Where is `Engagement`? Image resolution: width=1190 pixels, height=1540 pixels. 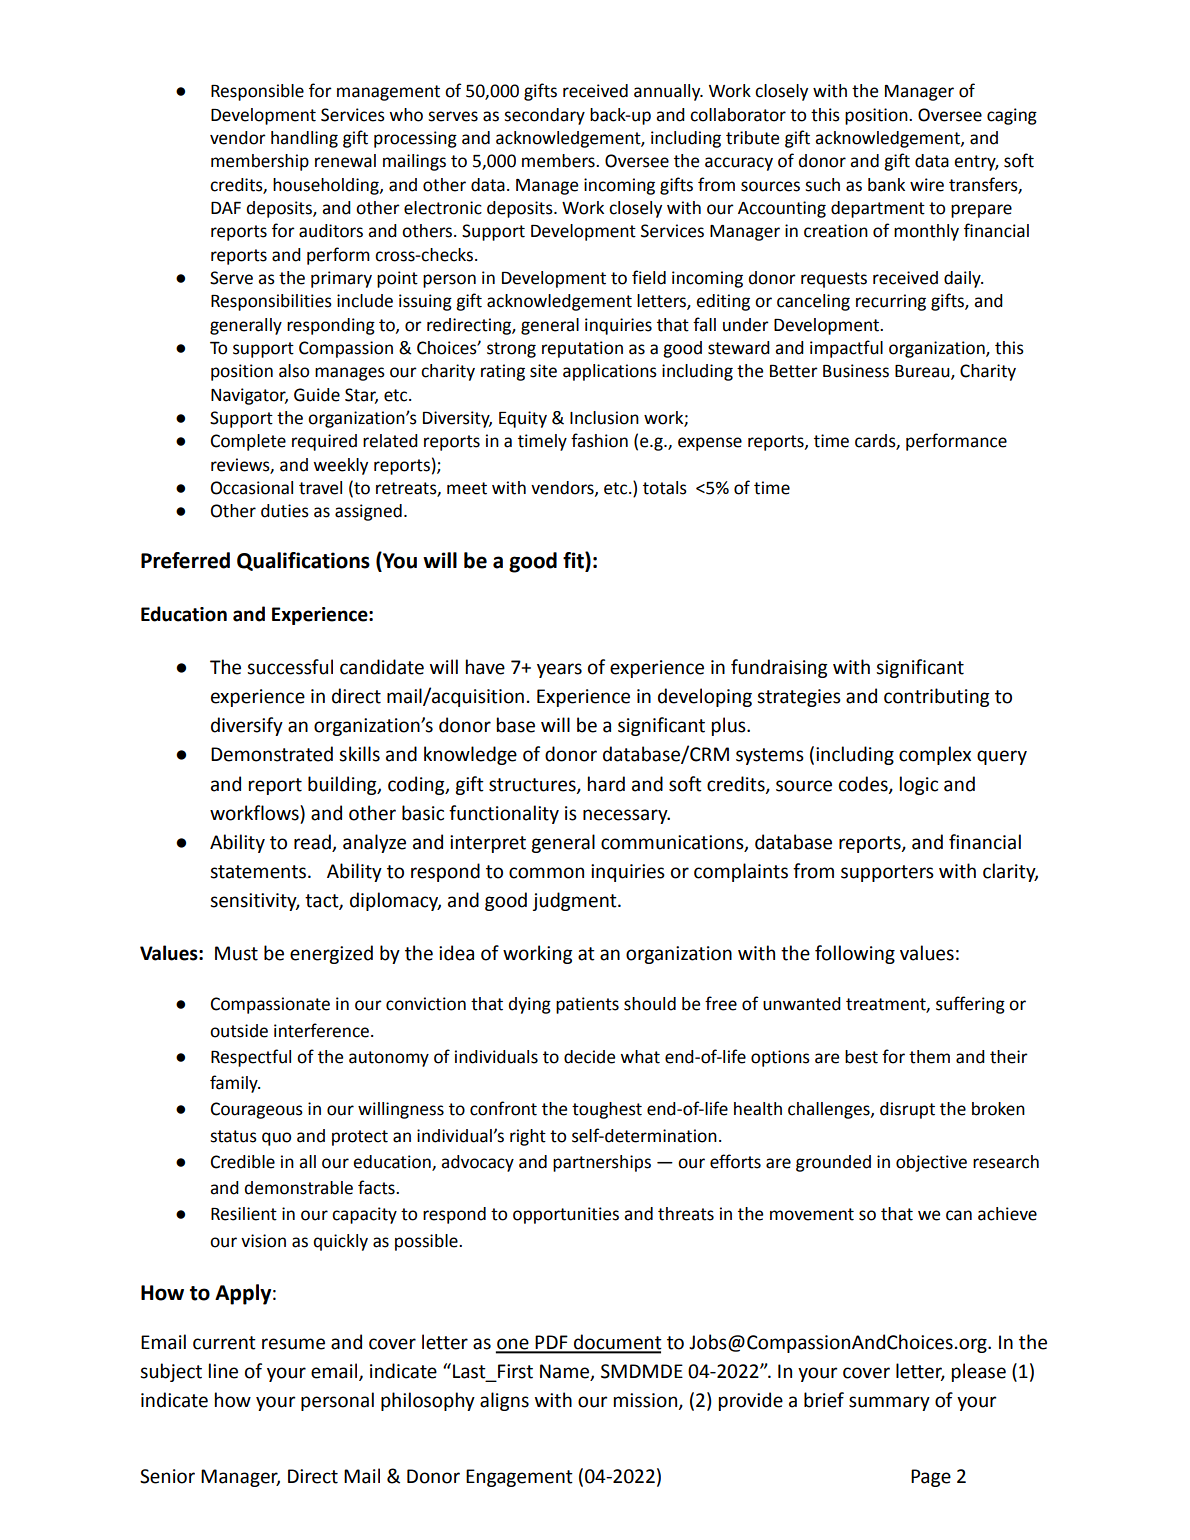
Engagement is located at coordinates (519, 1478).
